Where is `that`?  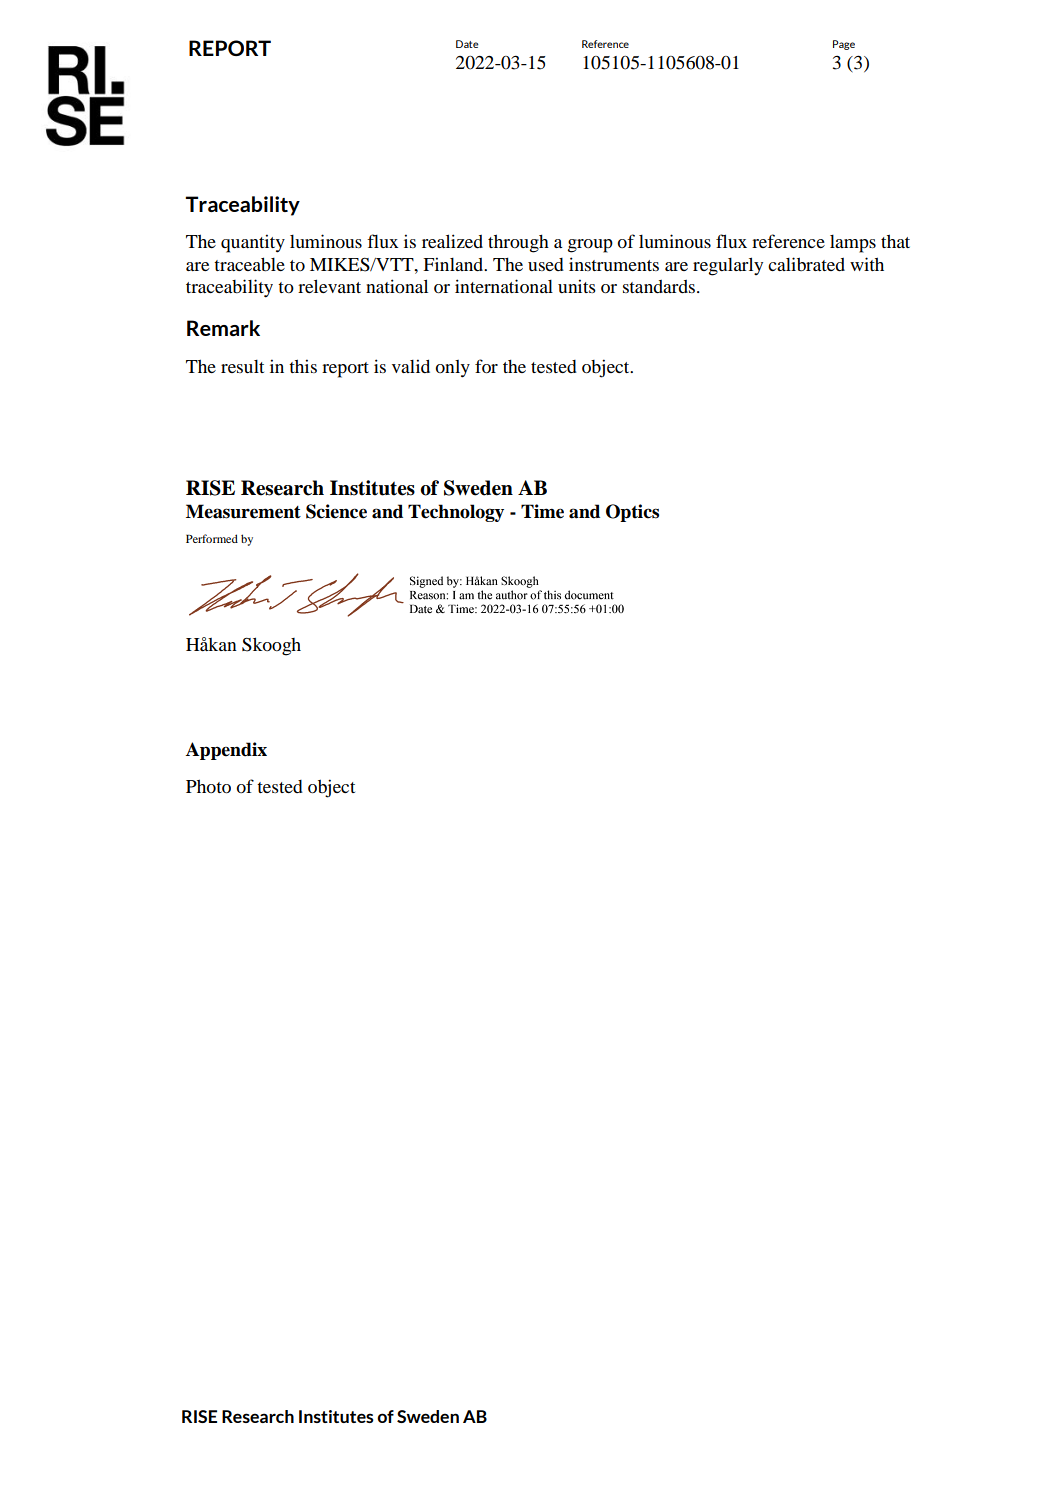 that is located at coordinates (895, 241).
